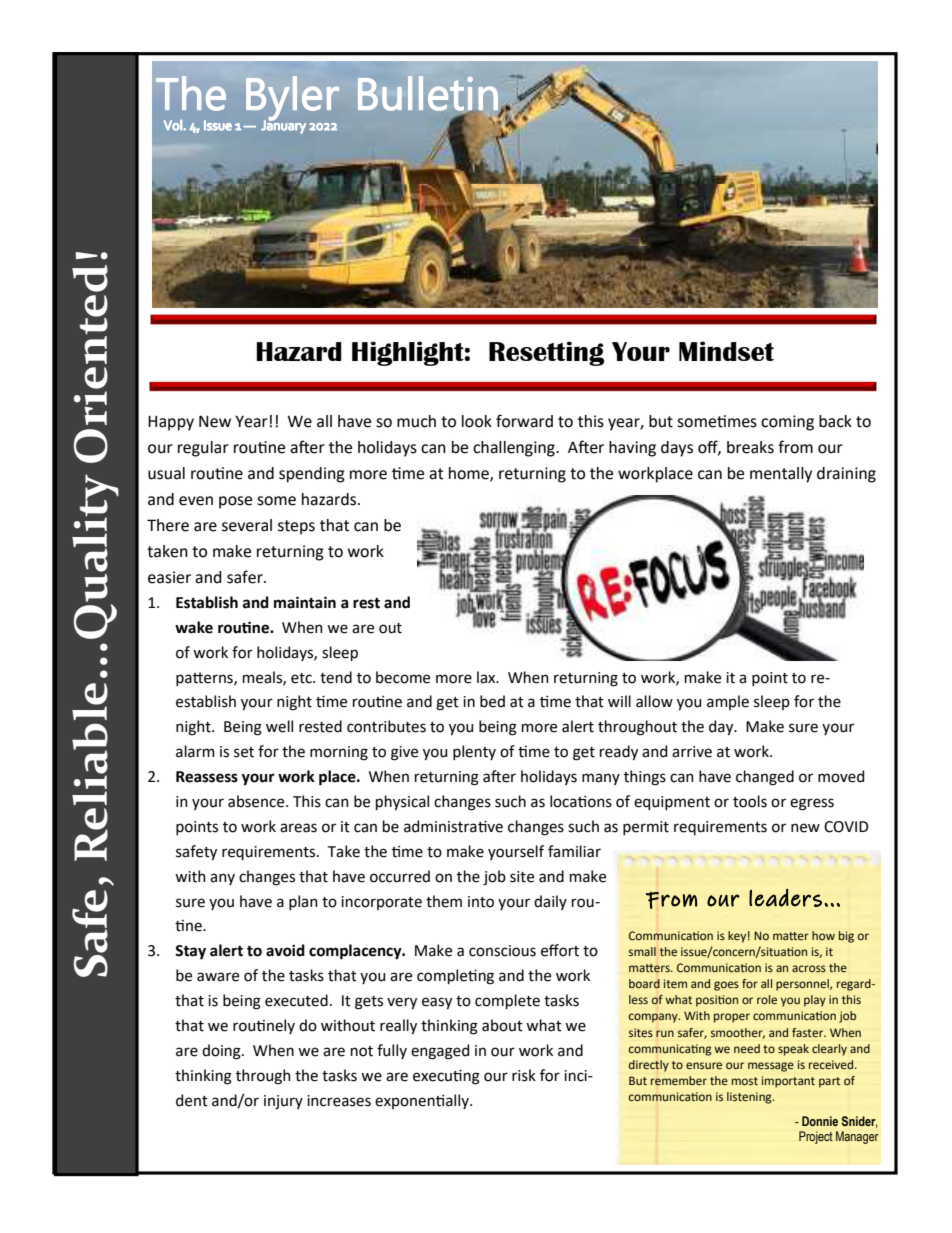 Image resolution: width=952 pixels, height=1233 pixels. Describe the element at coordinates (546, 353) in the document. I see `Resetting` at that location.
